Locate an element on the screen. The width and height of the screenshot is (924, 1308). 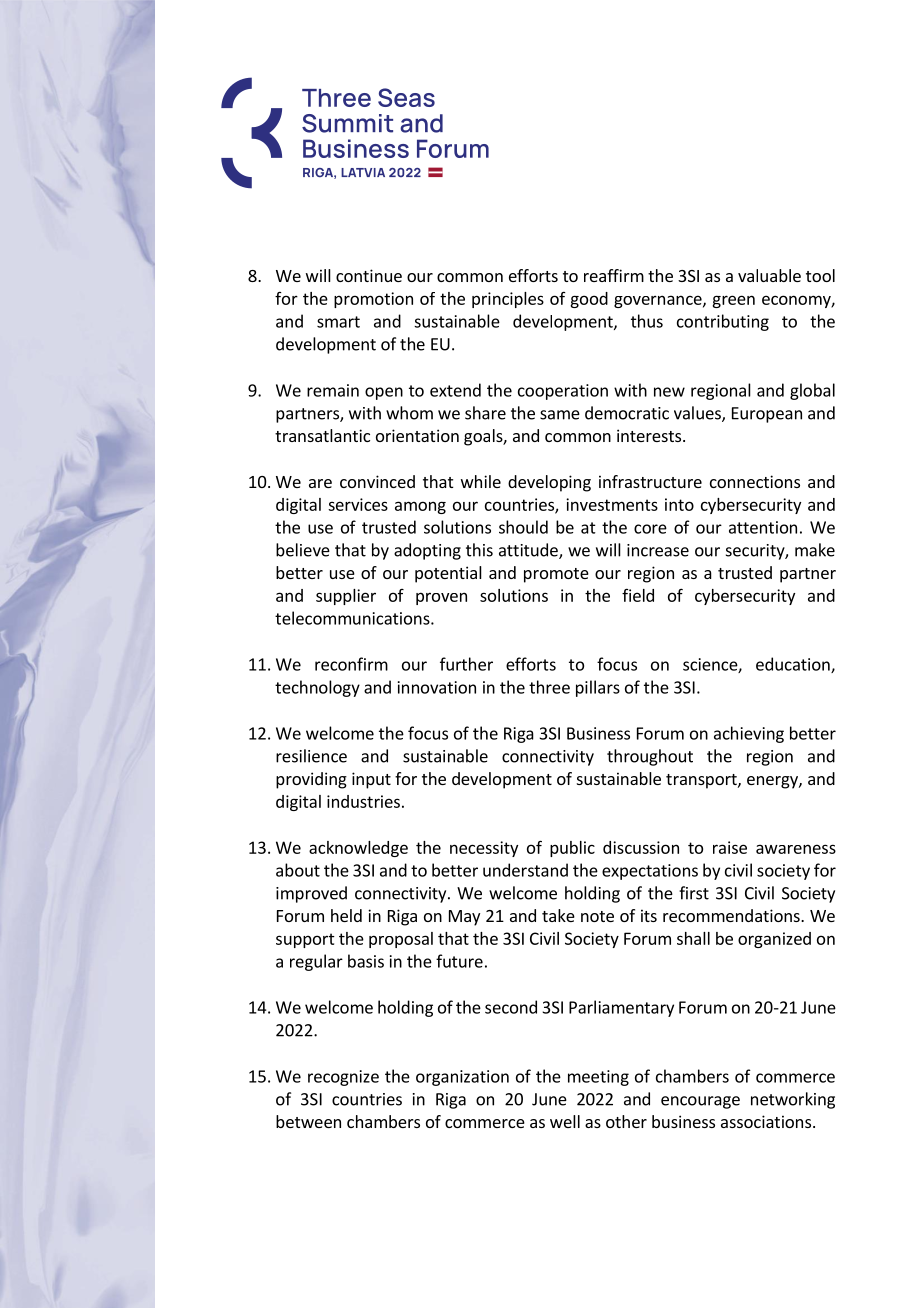
raise is located at coordinates (730, 847).
